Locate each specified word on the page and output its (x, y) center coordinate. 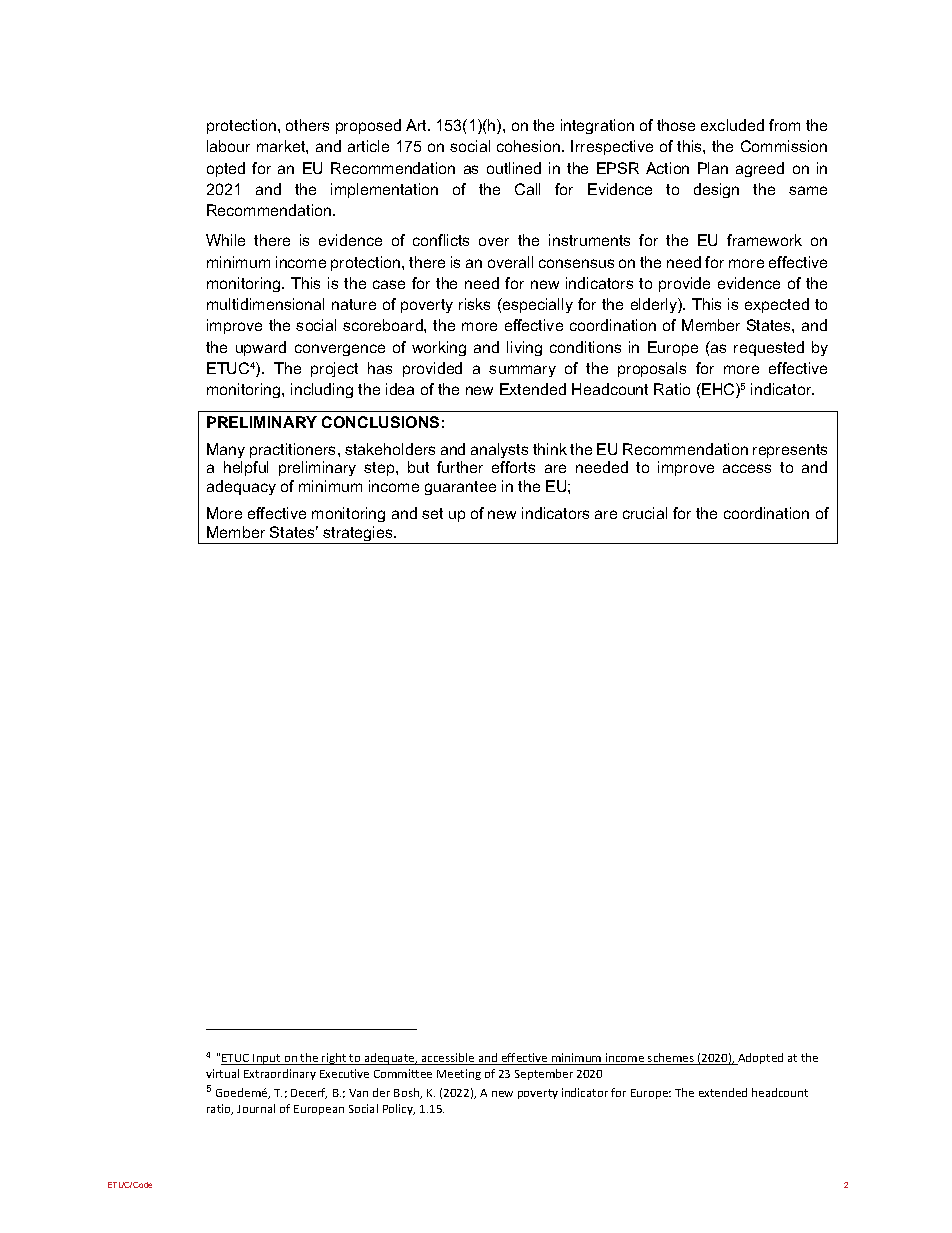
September (544, 1074)
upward (261, 348)
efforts (513, 467)
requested (769, 348)
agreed (760, 169)
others (307, 125)
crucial (645, 513)
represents (790, 451)
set (432, 513)
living (524, 348)
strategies (358, 535)
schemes (671, 1059)
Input (267, 1059)
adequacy (241, 487)
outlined (514, 168)
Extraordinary (280, 1074)
